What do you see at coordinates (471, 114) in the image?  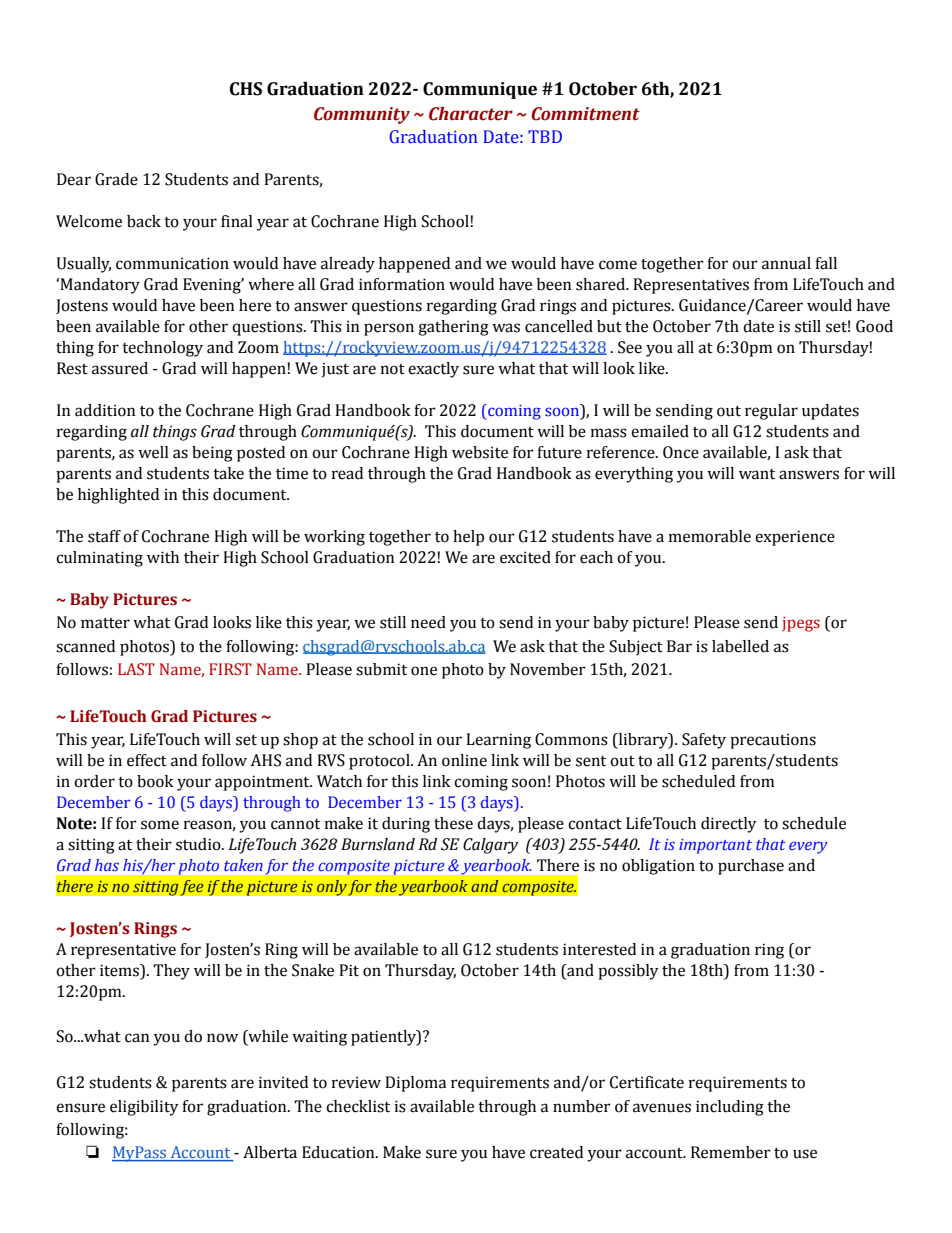 I see `Character` at bounding box center [471, 114].
